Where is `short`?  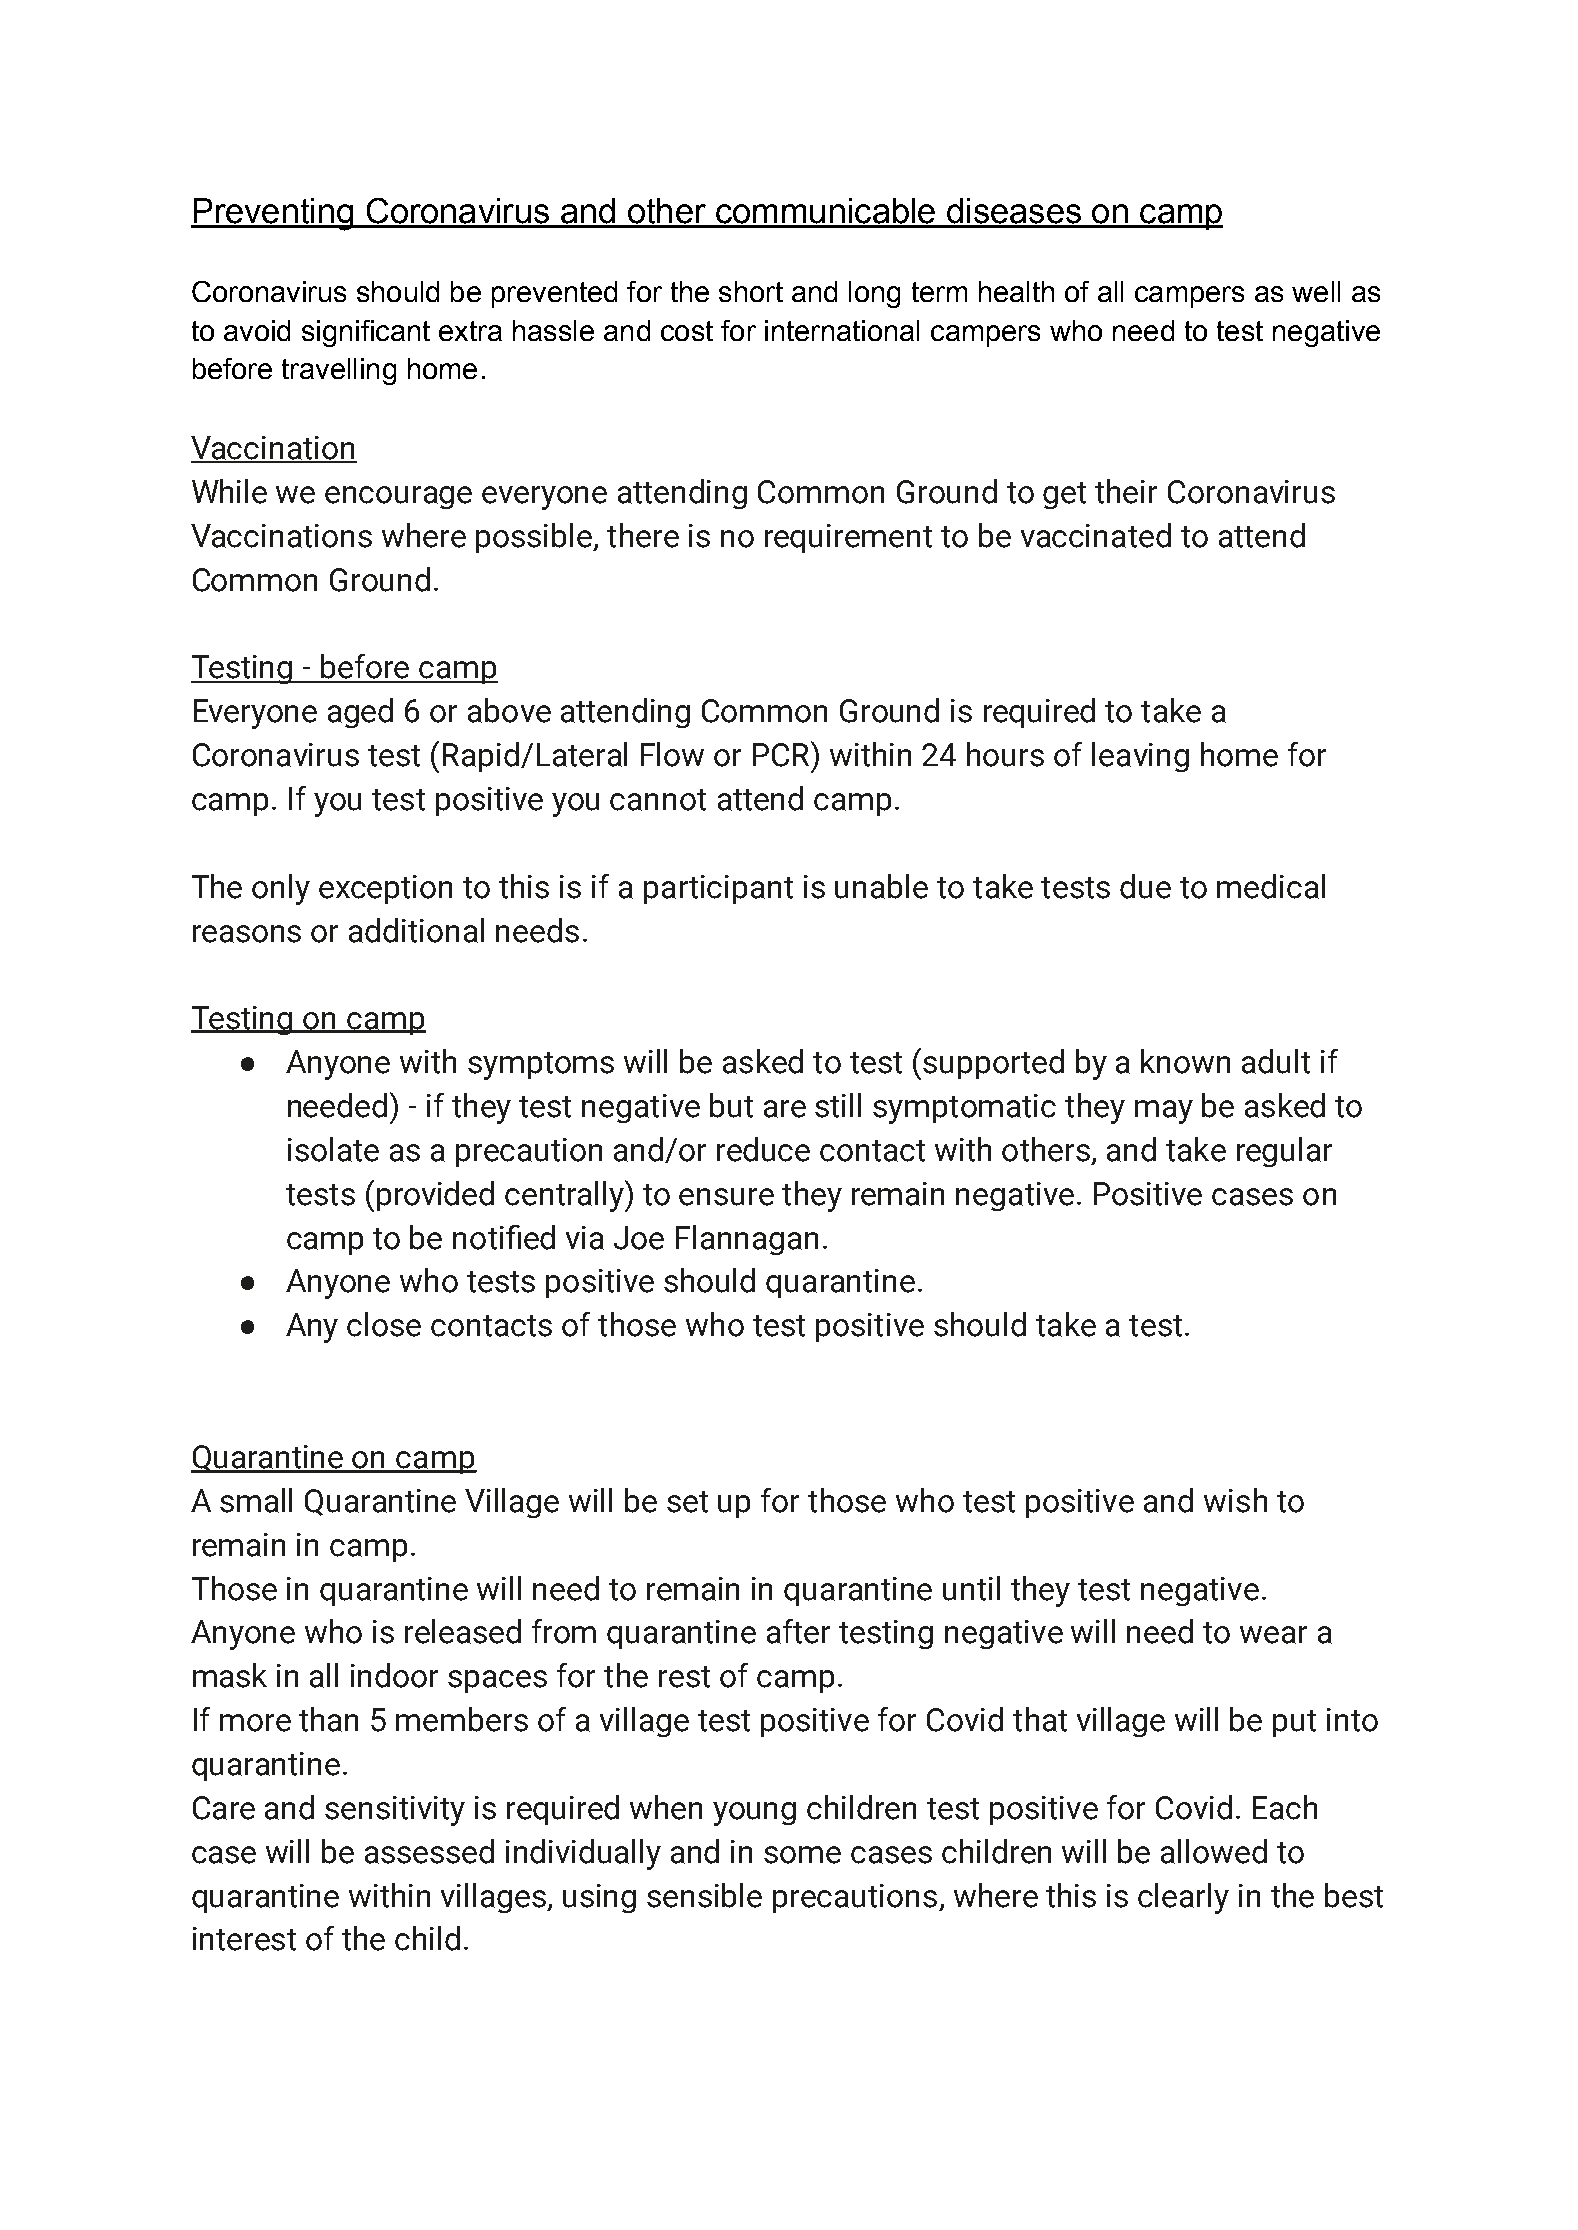
short is located at coordinates (751, 291).
